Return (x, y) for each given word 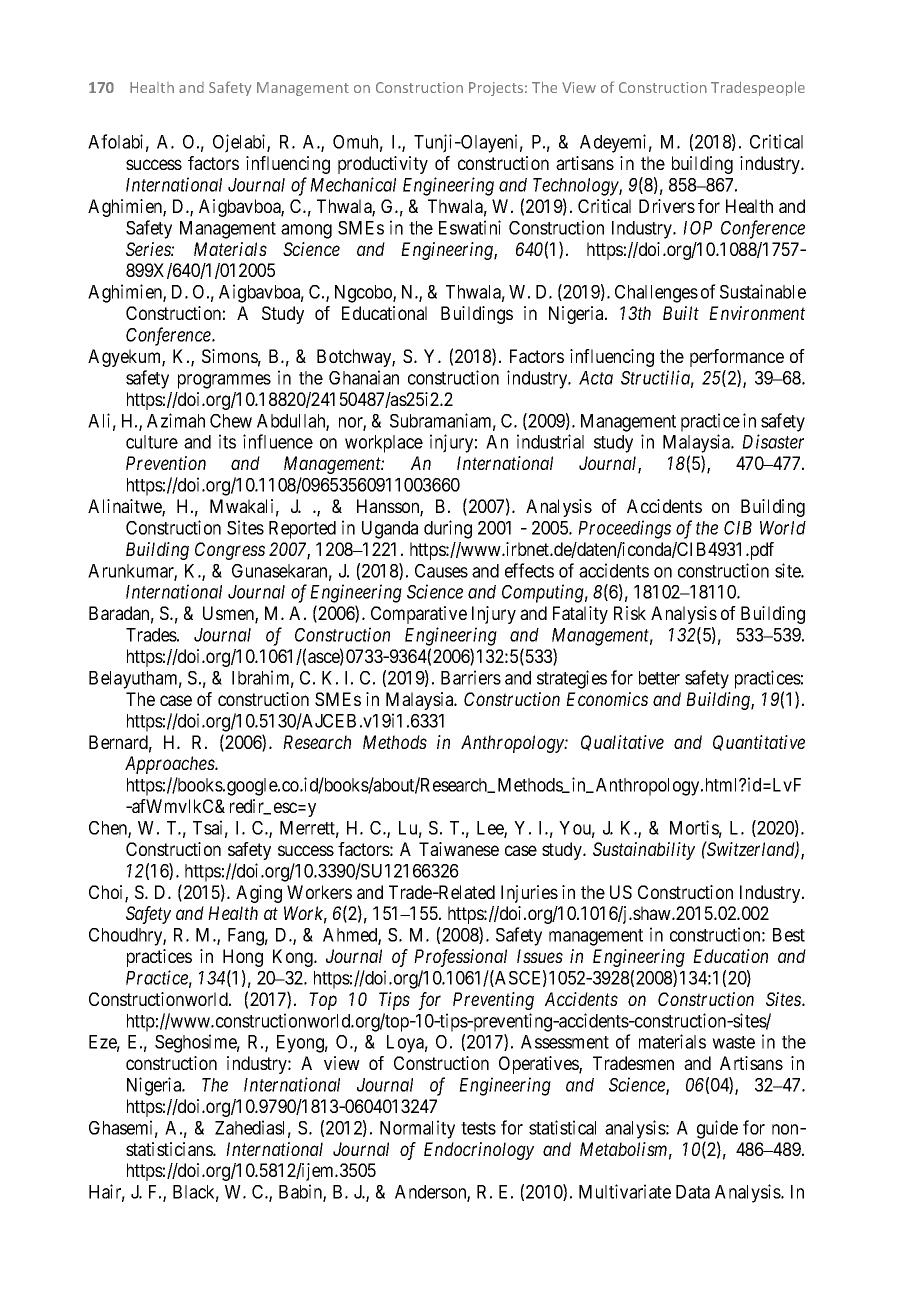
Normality (417, 1129)
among (306, 231)
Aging (259, 894)
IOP (697, 228)
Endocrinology (479, 1151)
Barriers (471, 677)
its (227, 441)
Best (789, 935)
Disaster (773, 441)
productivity (383, 165)
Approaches (170, 765)
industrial (550, 441)
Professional (460, 958)
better (659, 678)
